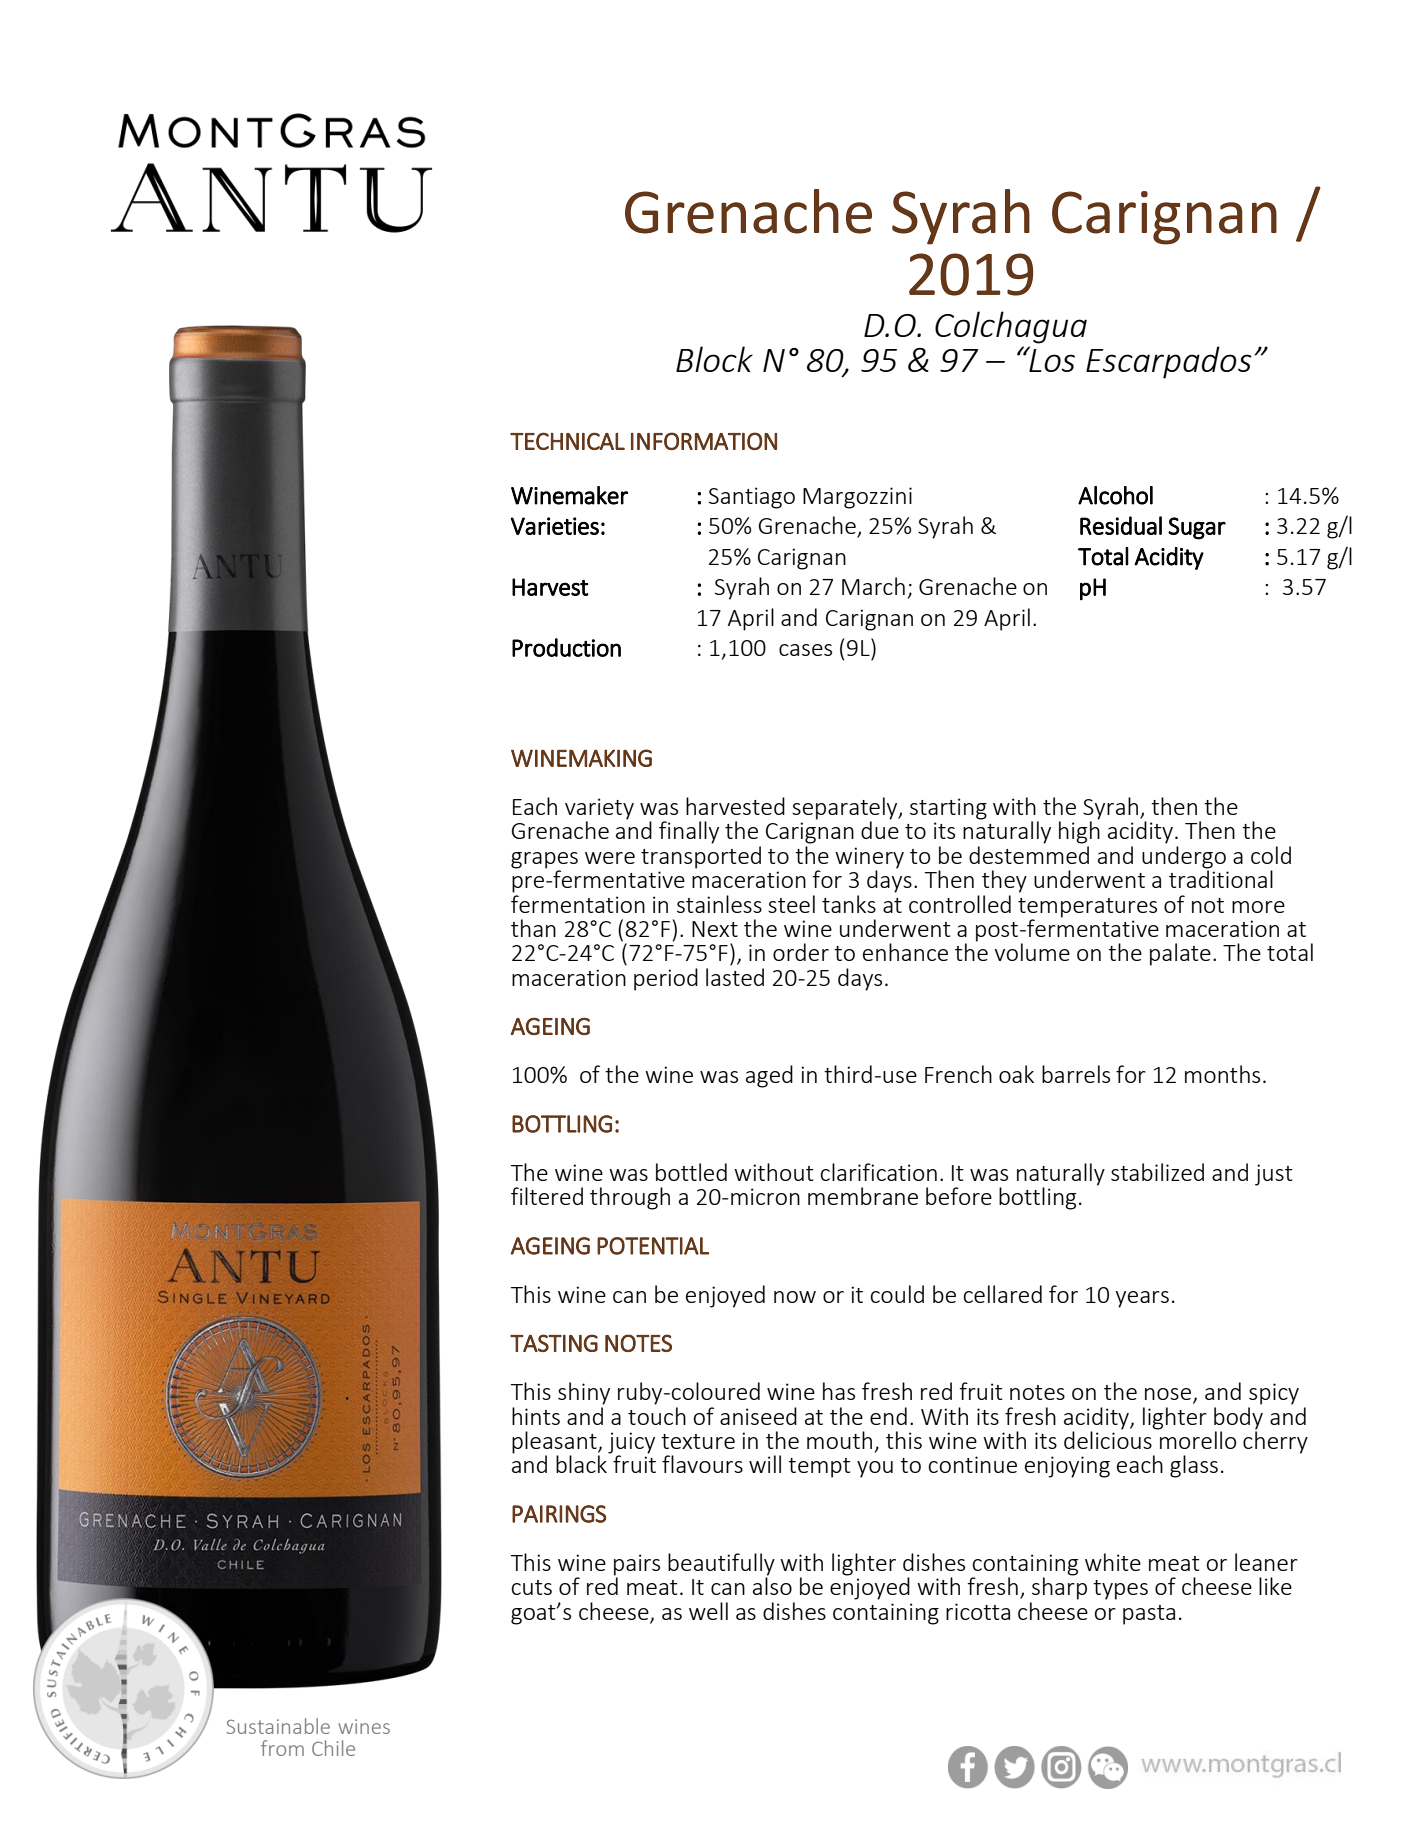 This screenshot has width=1413, height=1828. What do you see at coordinates (567, 441) in the screenshot?
I see `TECHNICAL` at bounding box center [567, 441].
